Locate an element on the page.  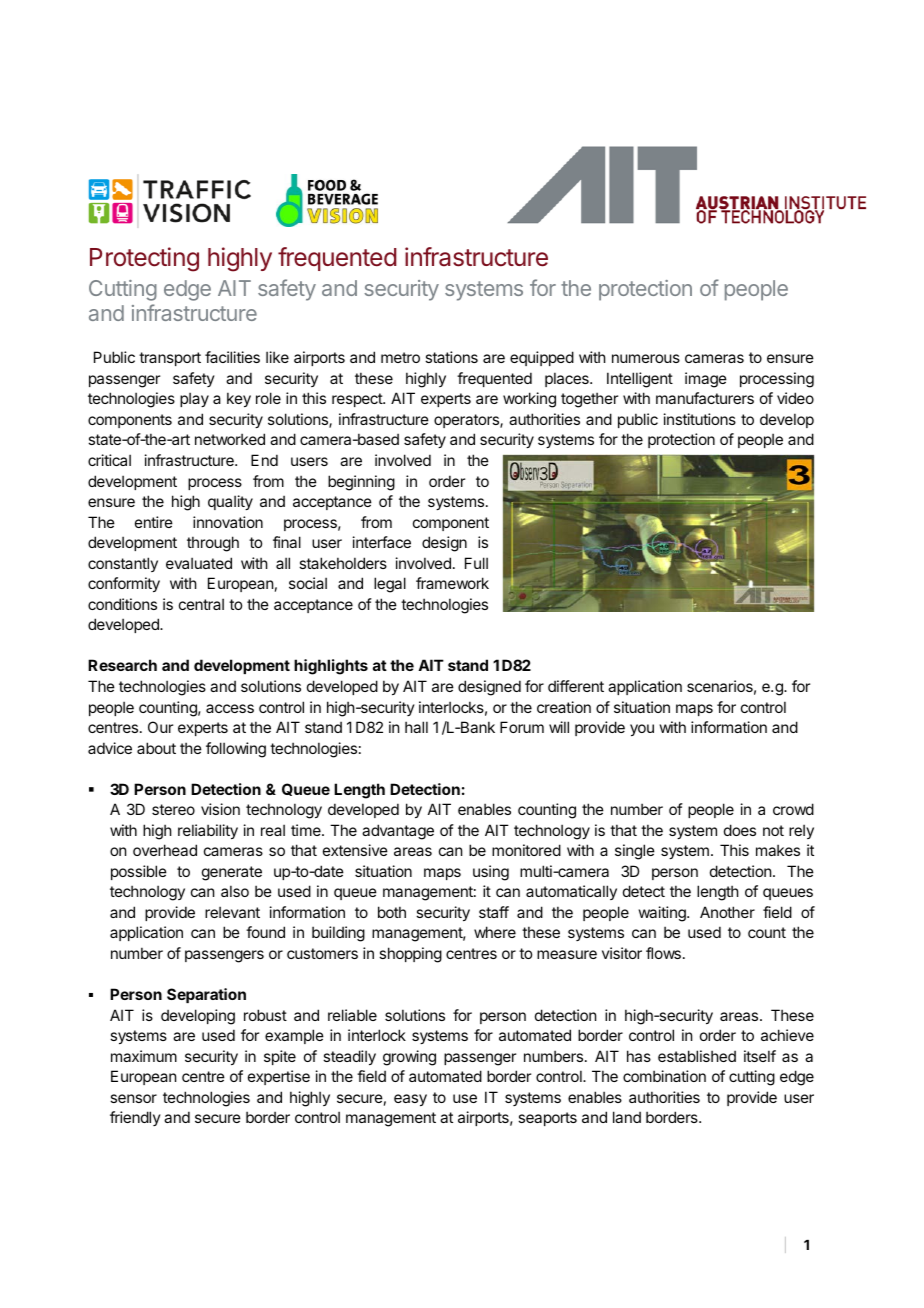
evaluated is located at coordinates (199, 563).
